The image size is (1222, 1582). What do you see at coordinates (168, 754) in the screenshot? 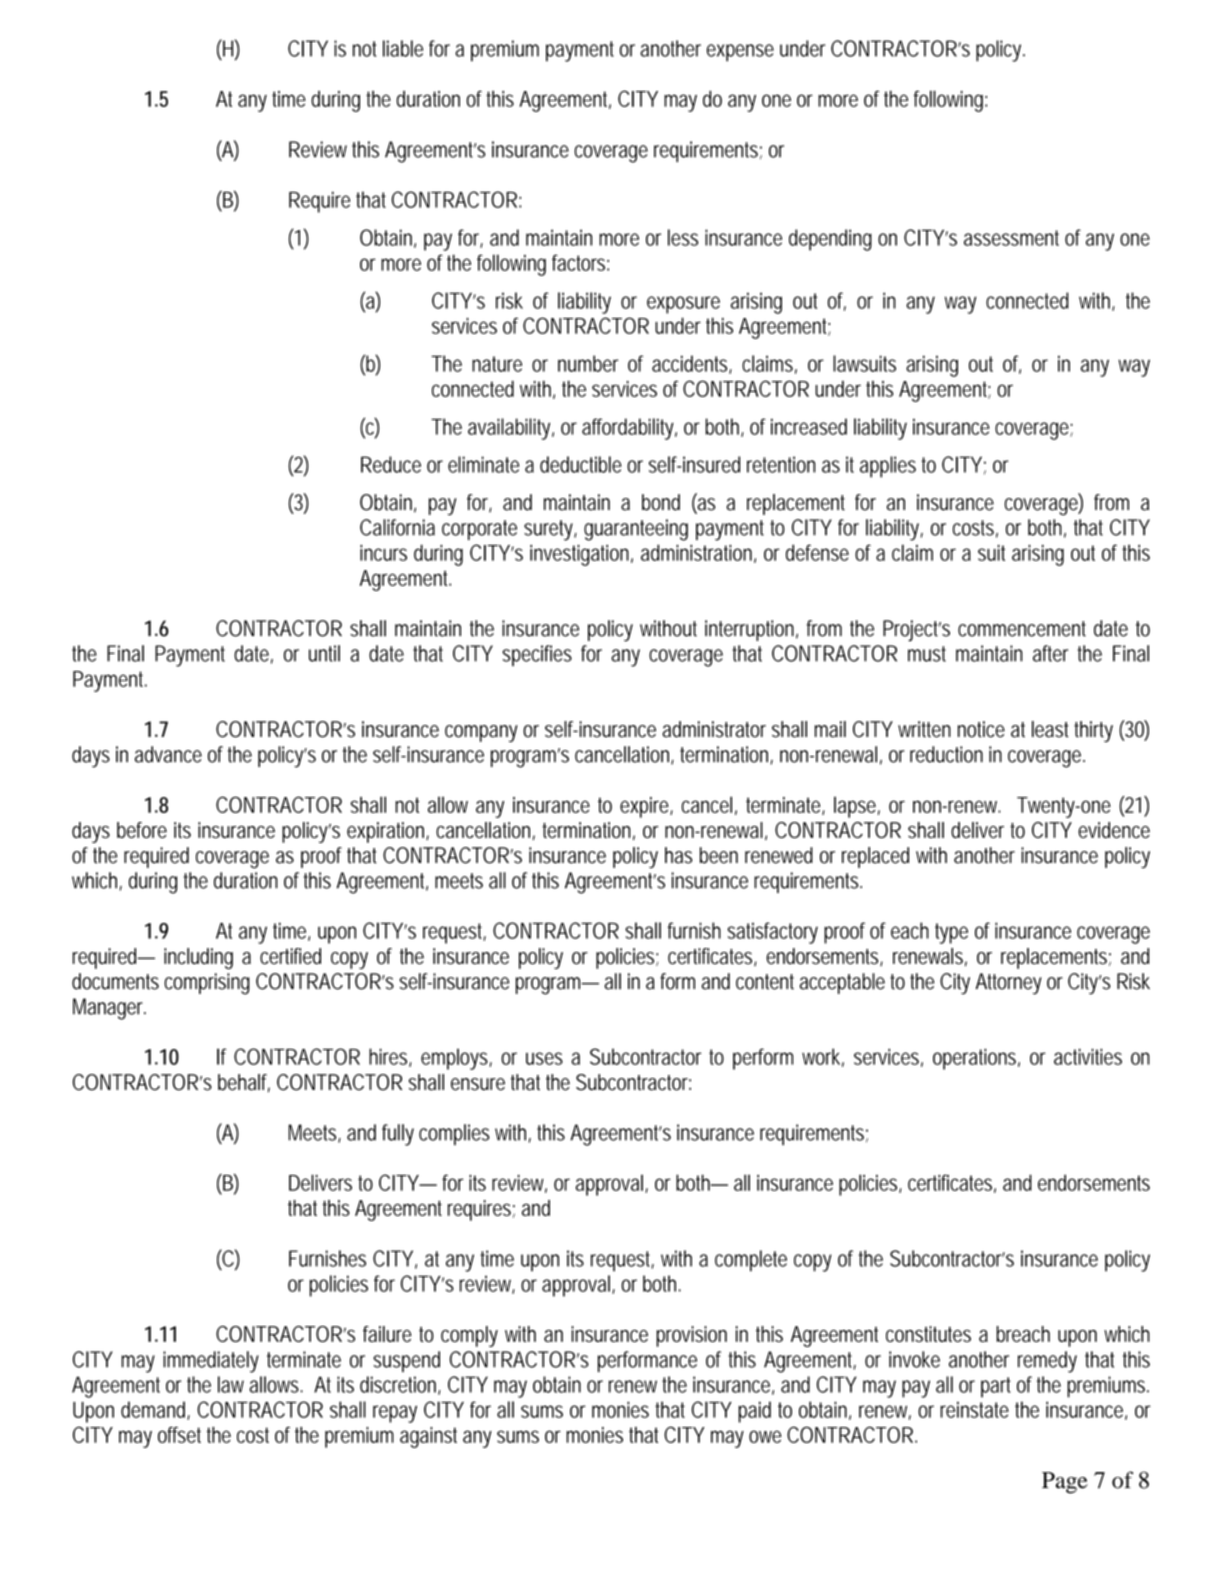
I see `advance` at bounding box center [168, 754].
